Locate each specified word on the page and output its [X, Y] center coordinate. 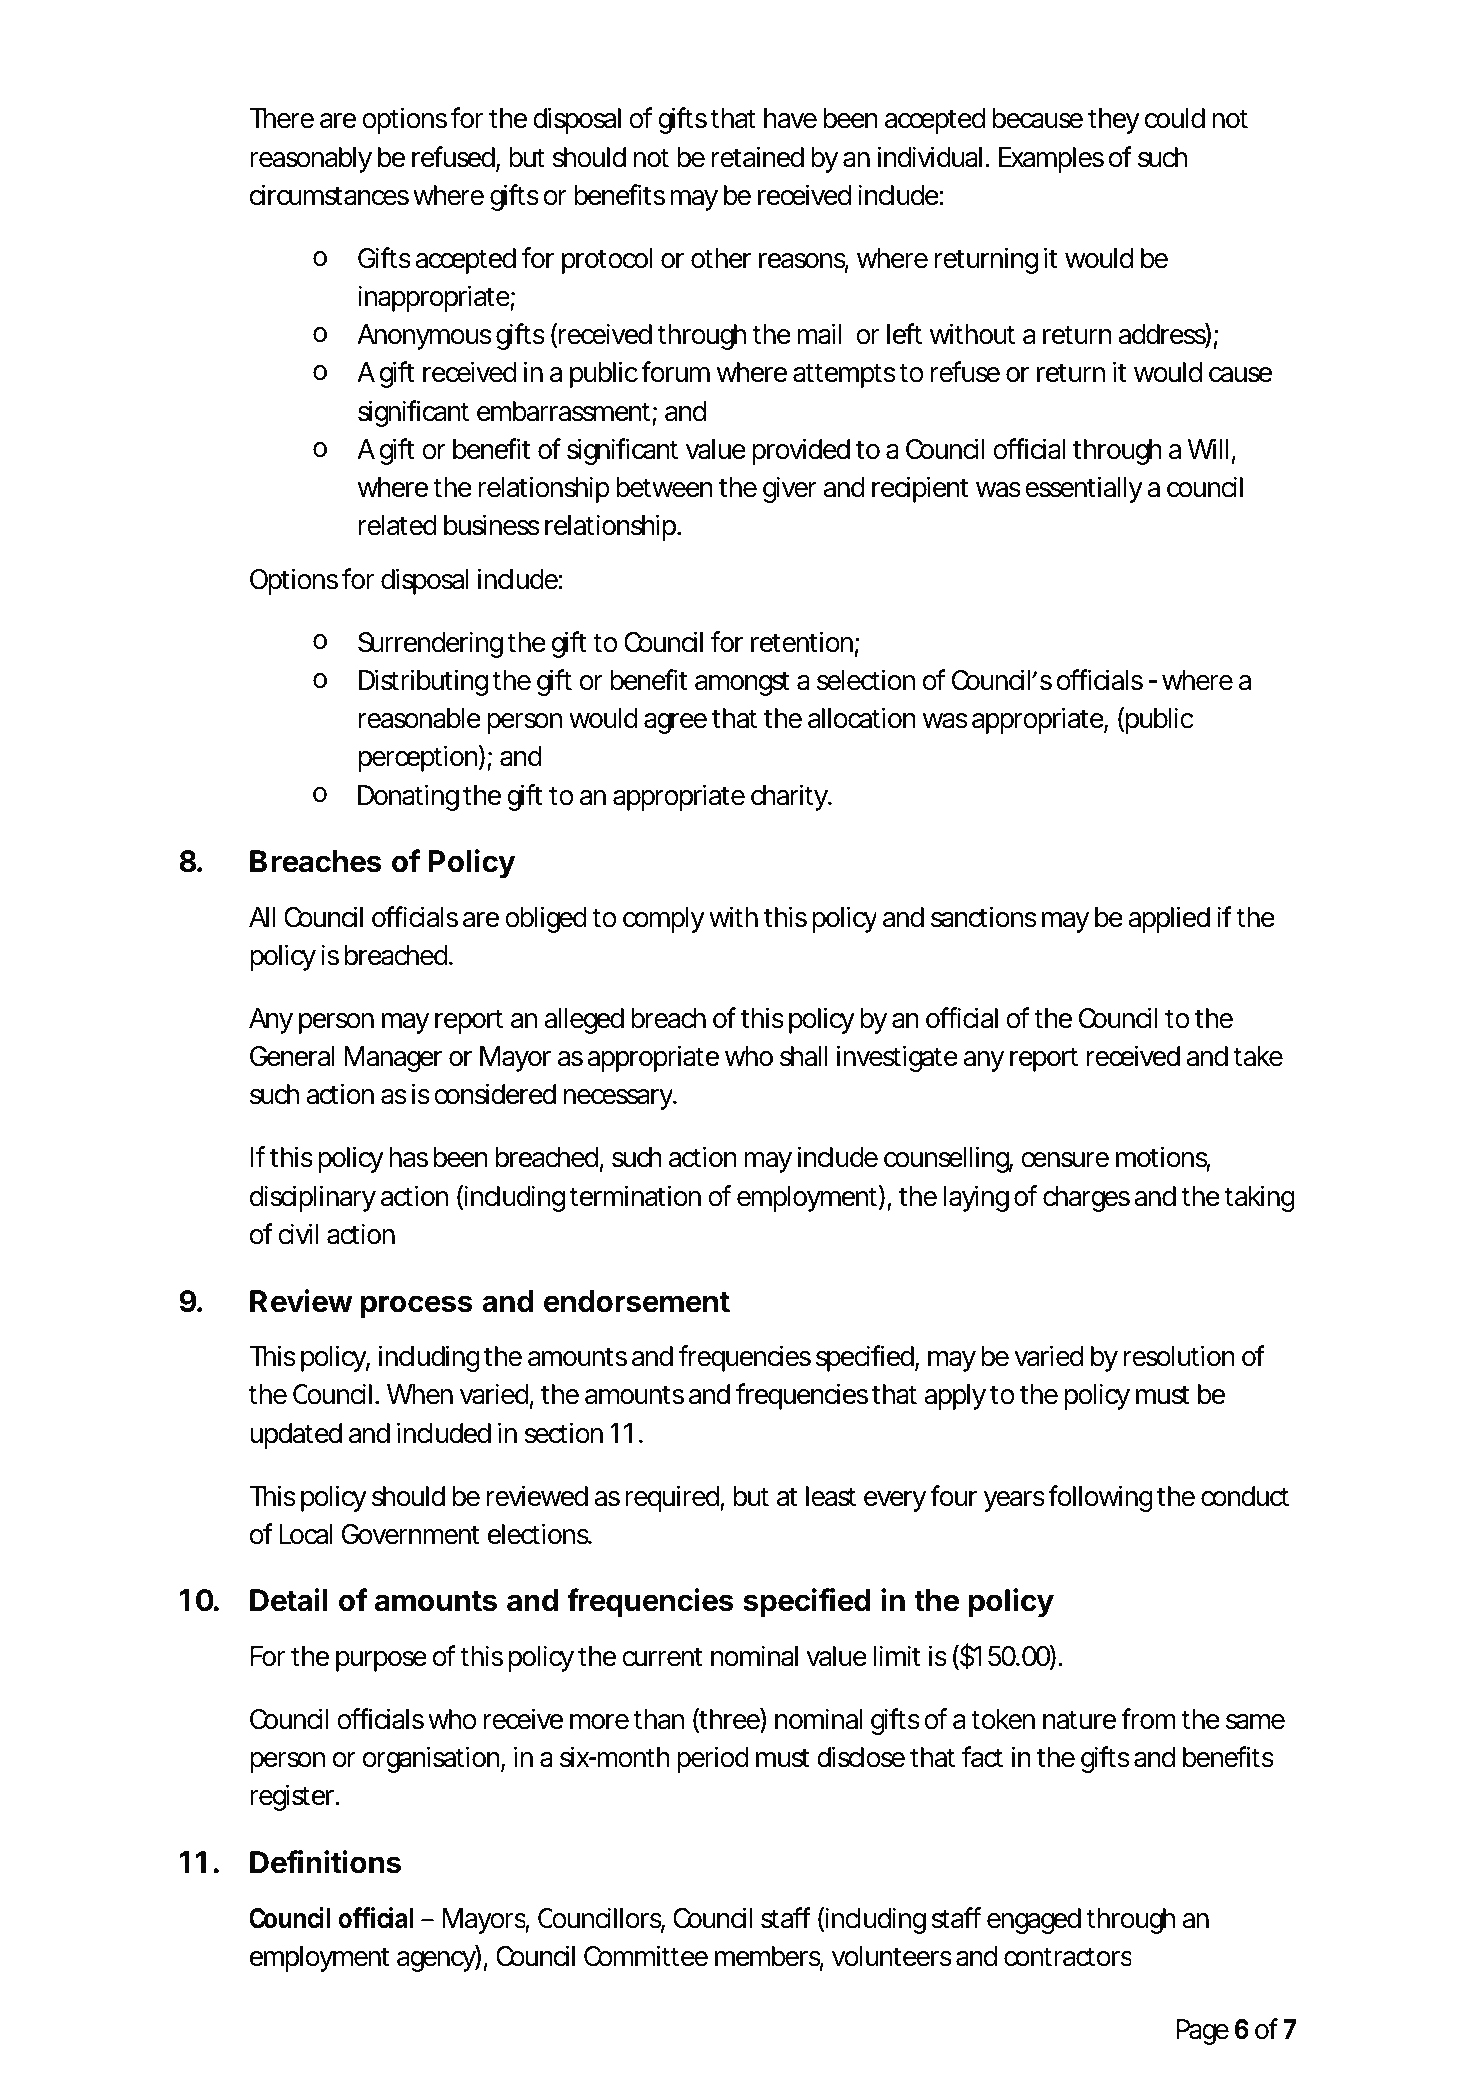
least [831, 1496]
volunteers [892, 1956]
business [492, 525]
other [721, 258]
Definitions [325, 1862]
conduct [1245, 1496]
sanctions [984, 917]
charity [789, 797]
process [417, 1306]
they [1113, 121]
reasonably [311, 160]
